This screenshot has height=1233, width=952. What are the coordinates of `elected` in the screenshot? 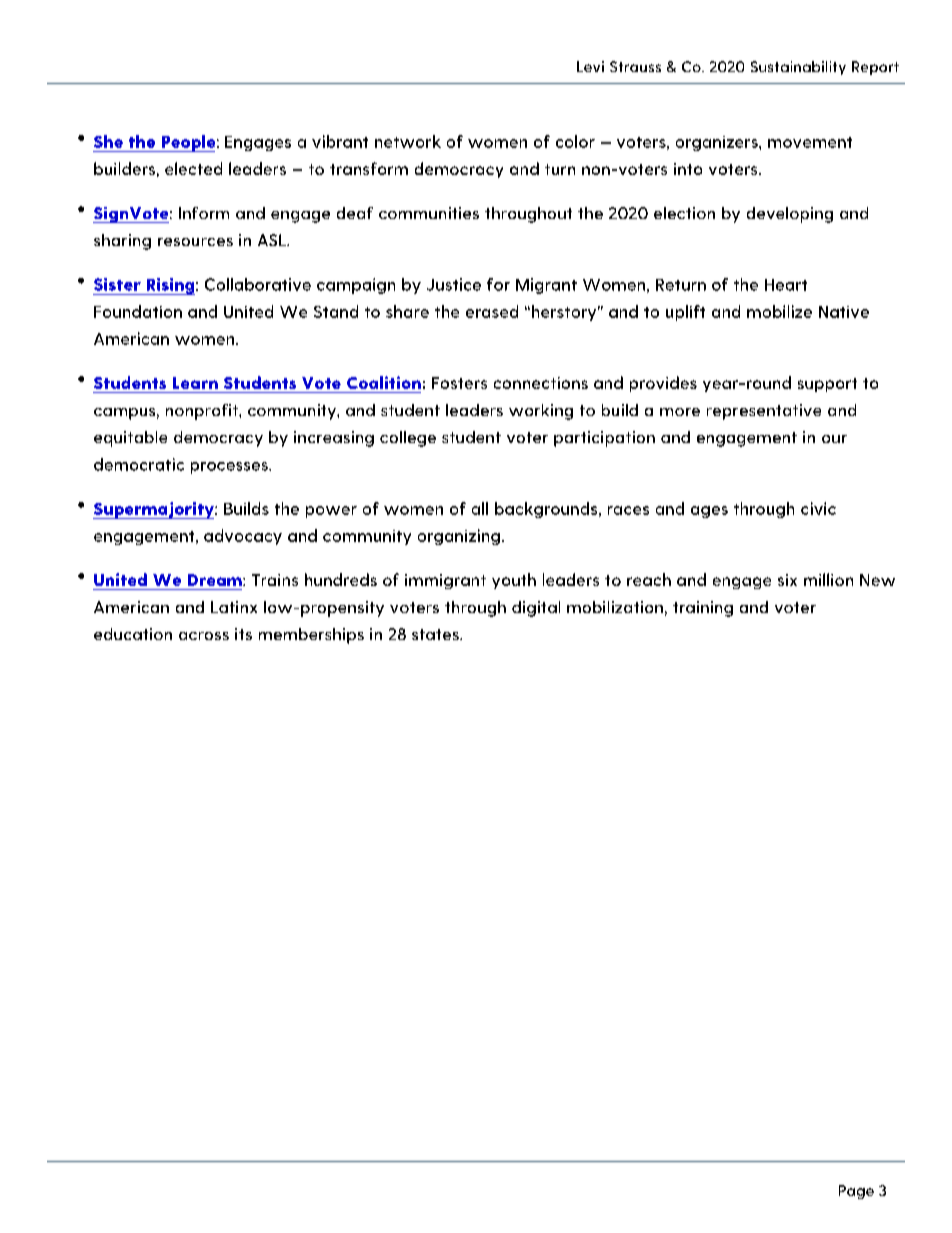 It's located at (193, 168).
